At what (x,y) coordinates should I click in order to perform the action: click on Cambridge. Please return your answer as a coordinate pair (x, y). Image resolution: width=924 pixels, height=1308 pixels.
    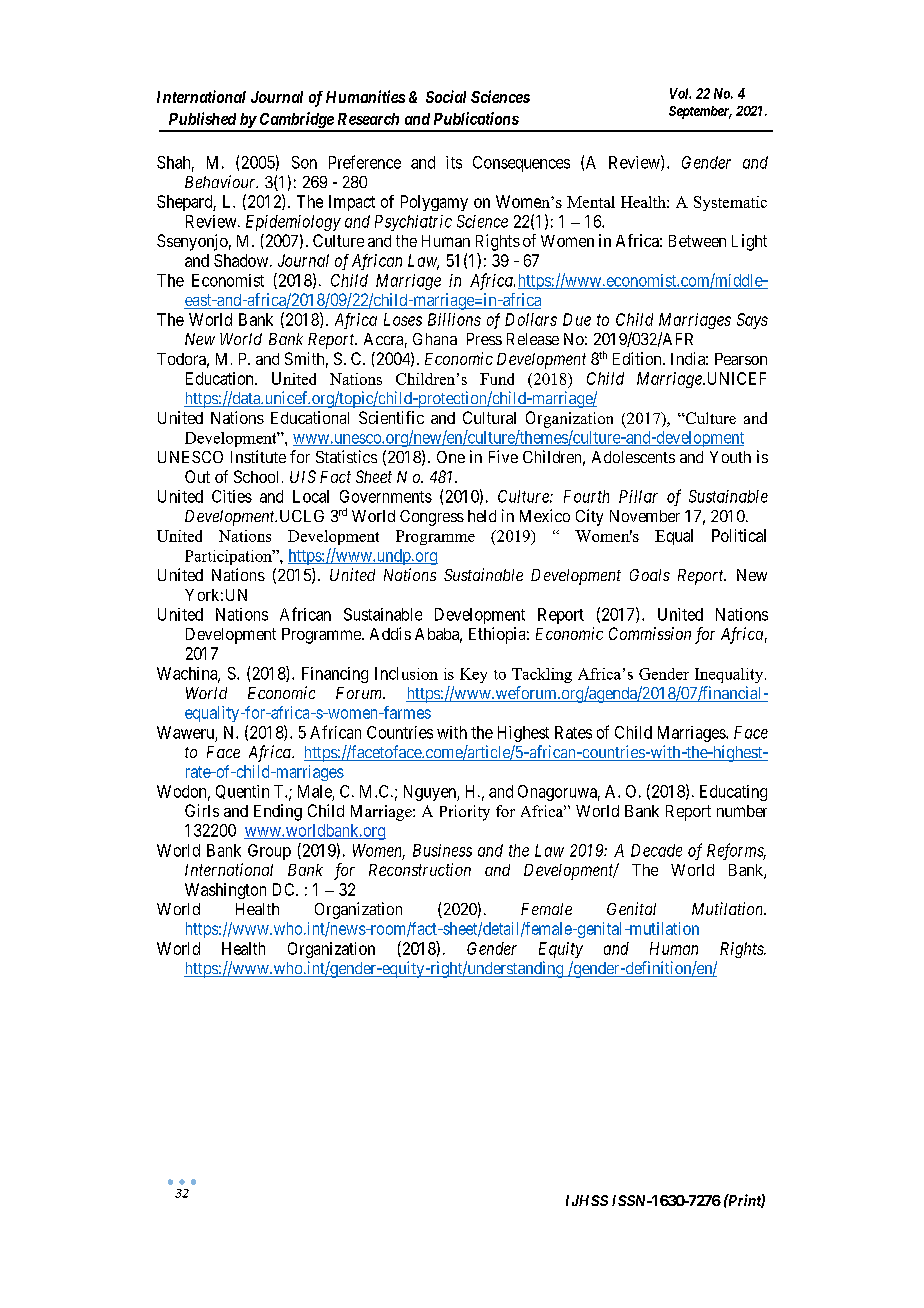
    Looking at the image, I should click on (296, 121).
